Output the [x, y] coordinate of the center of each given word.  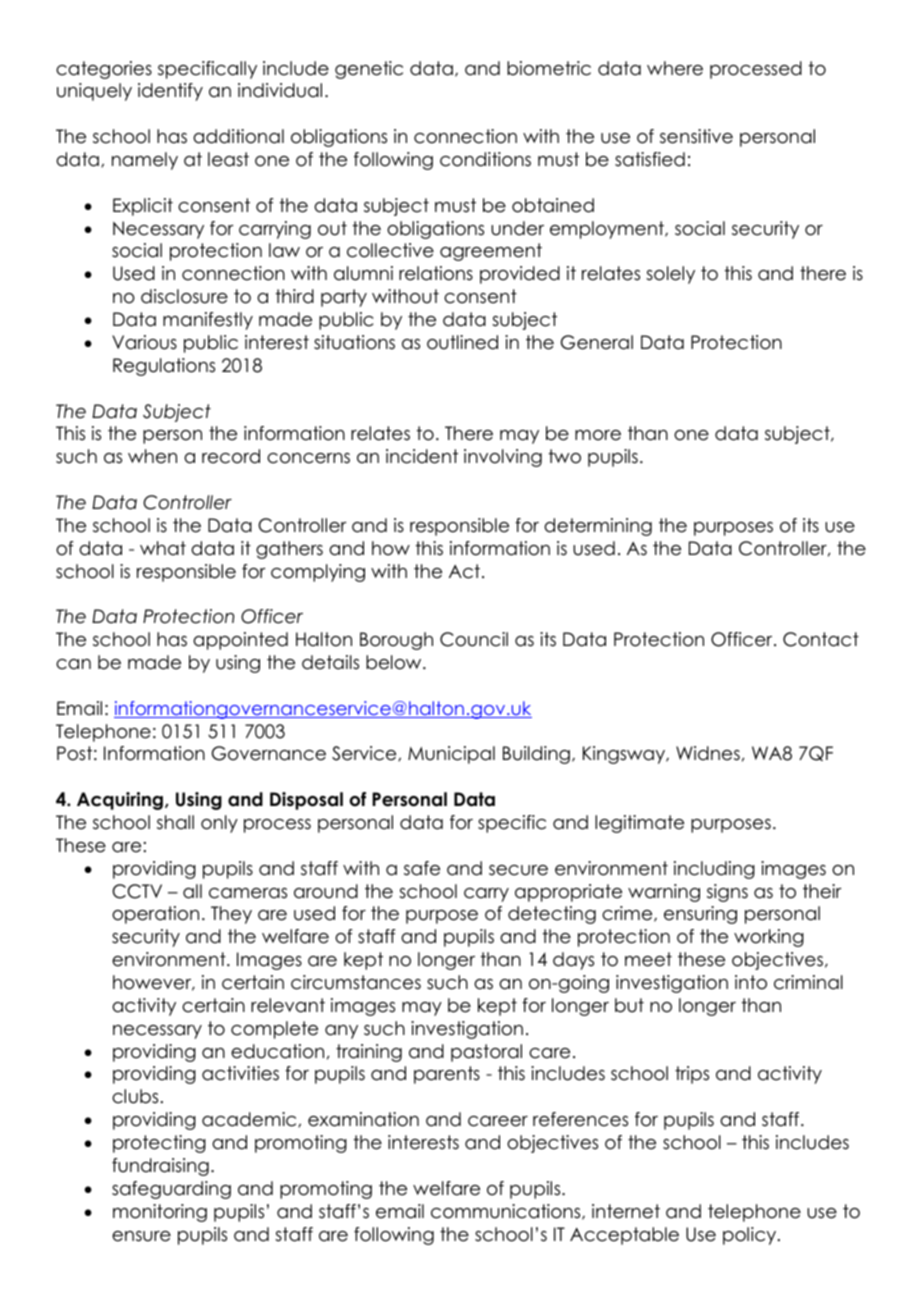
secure [518, 870]
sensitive [696, 136]
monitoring [160, 1213]
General [597, 342]
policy [751, 1236]
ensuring [700, 915]
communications [507, 1212]
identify [170, 92]
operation [155, 915]
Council [474, 639]
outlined [462, 342]
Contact [821, 639]
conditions [485, 159]
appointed [240, 641]
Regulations [164, 367]
